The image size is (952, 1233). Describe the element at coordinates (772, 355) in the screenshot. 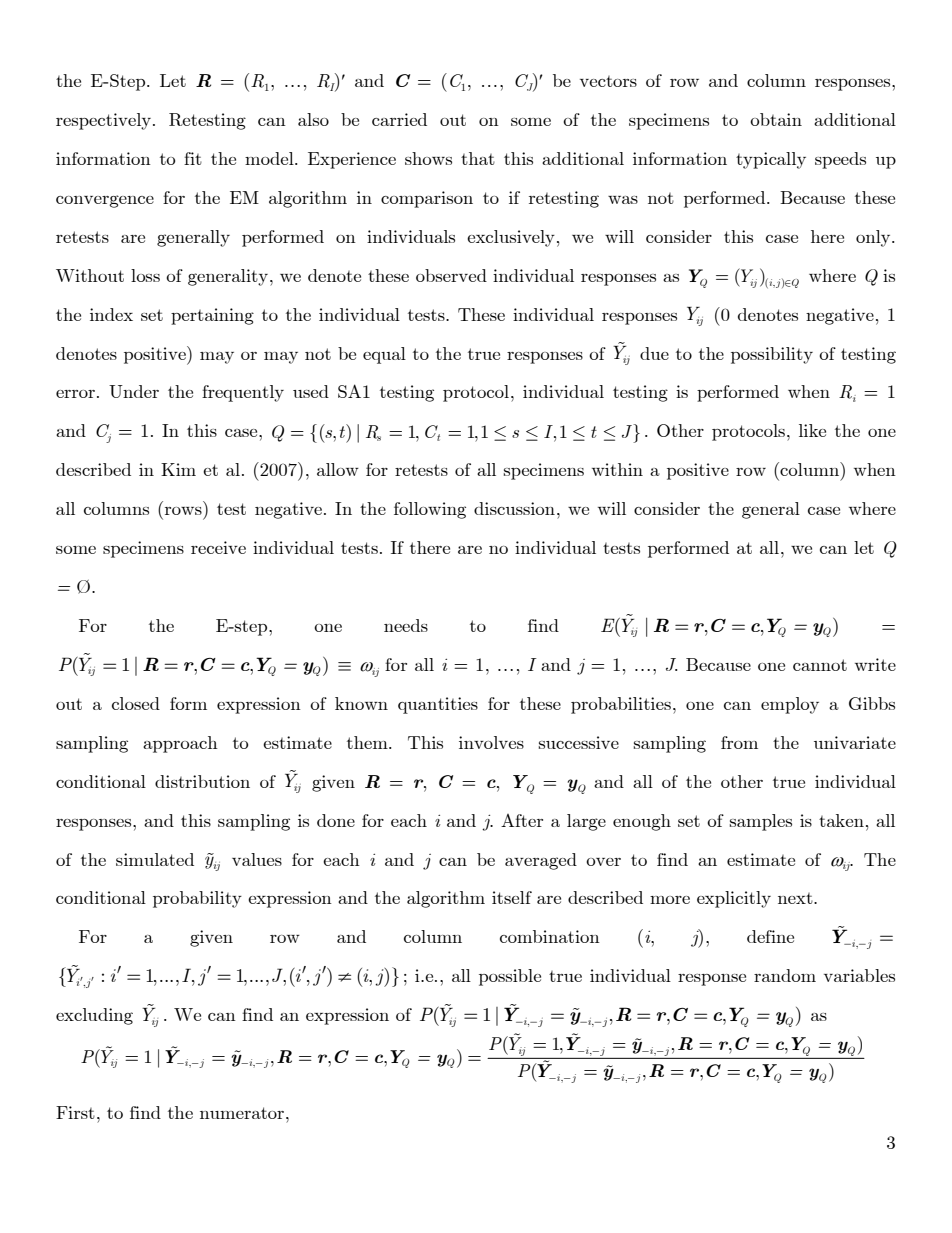

I see `possibility` at that location.
